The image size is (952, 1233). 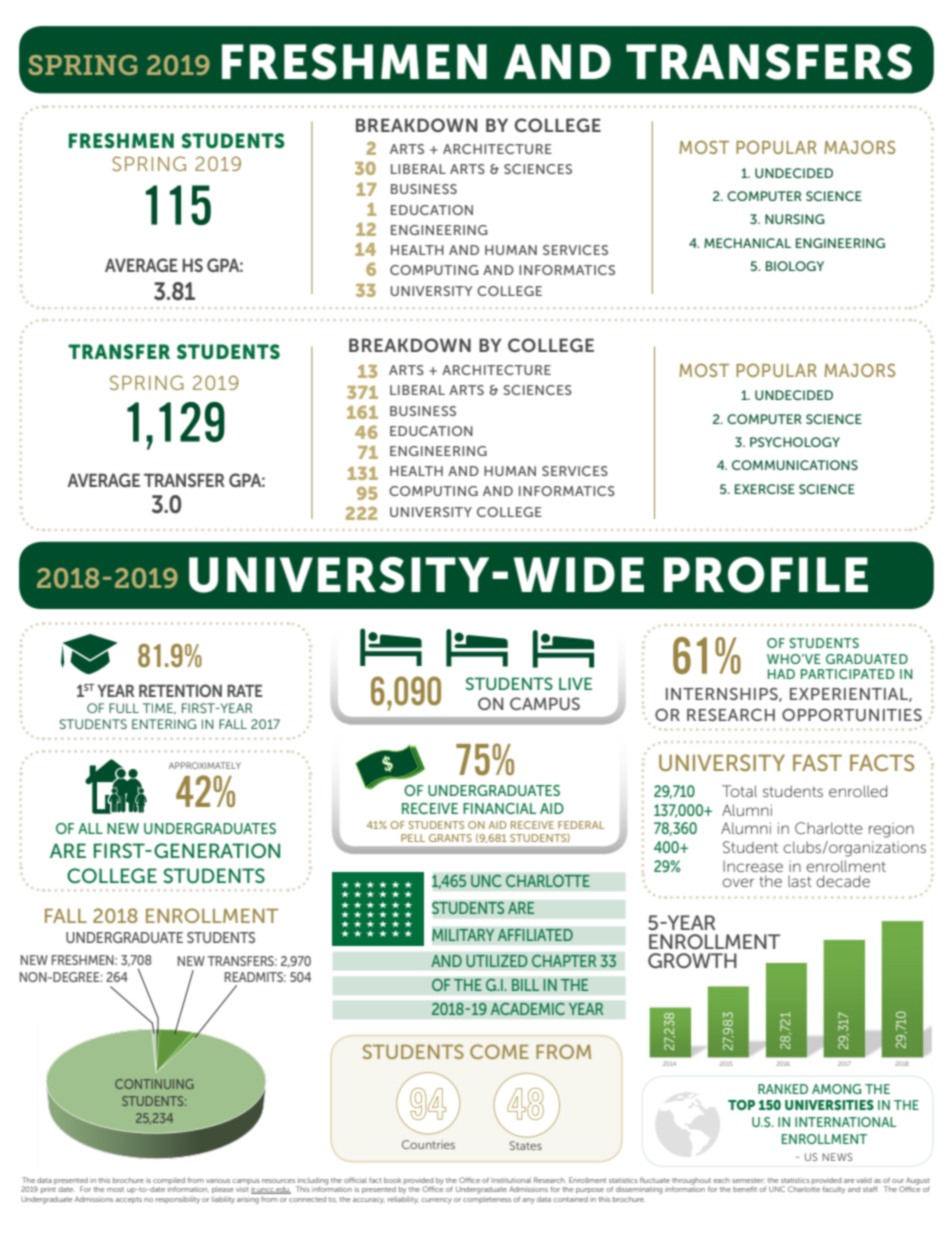 I want to click on GRANTS, so click(x=450, y=838).
